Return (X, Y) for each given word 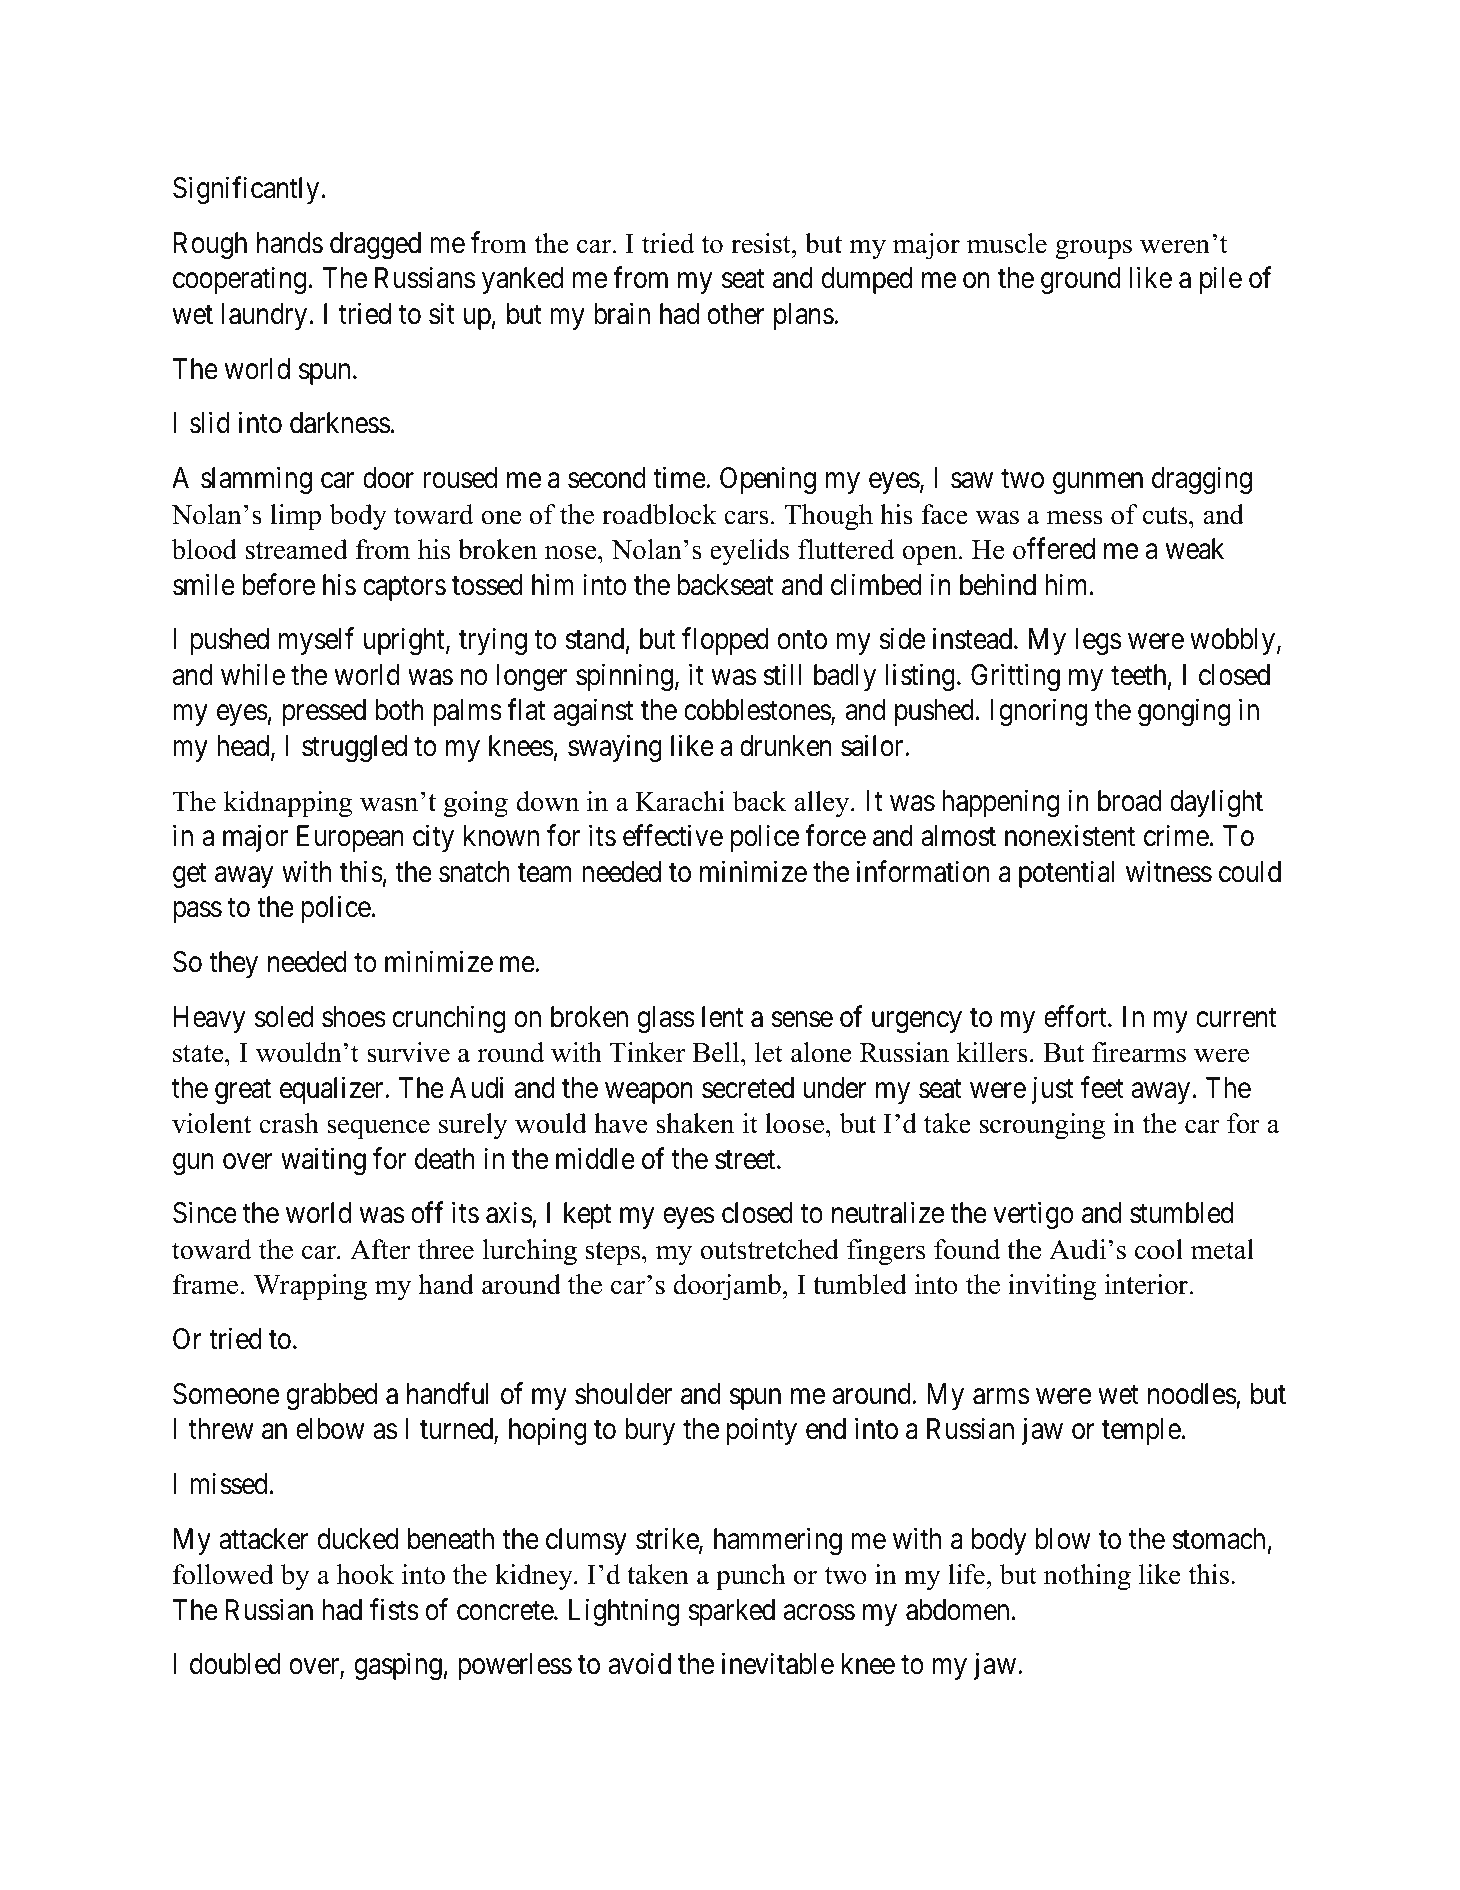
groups (1093, 249)
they (233, 964)
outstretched (769, 1249)
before (279, 584)
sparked (731, 1612)
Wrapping (310, 1287)
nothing (1087, 1577)
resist (762, 243)
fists (394, 1609)
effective (673, 836)
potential (1066, 874)
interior (1146, 1284)
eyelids (749, 552)
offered (1054, 549)
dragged (375, 245)
